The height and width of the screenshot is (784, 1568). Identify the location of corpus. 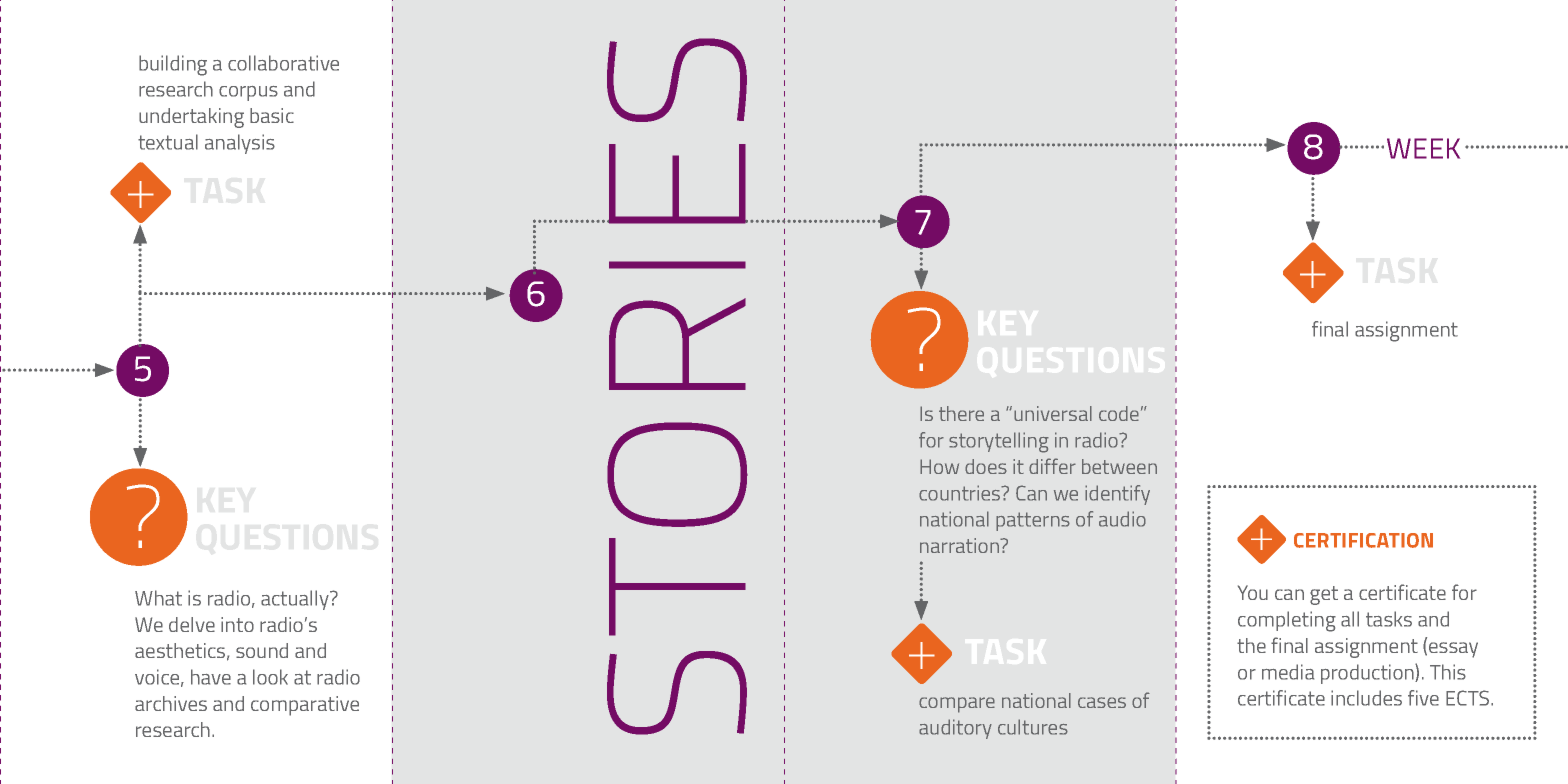
(248, 93).
